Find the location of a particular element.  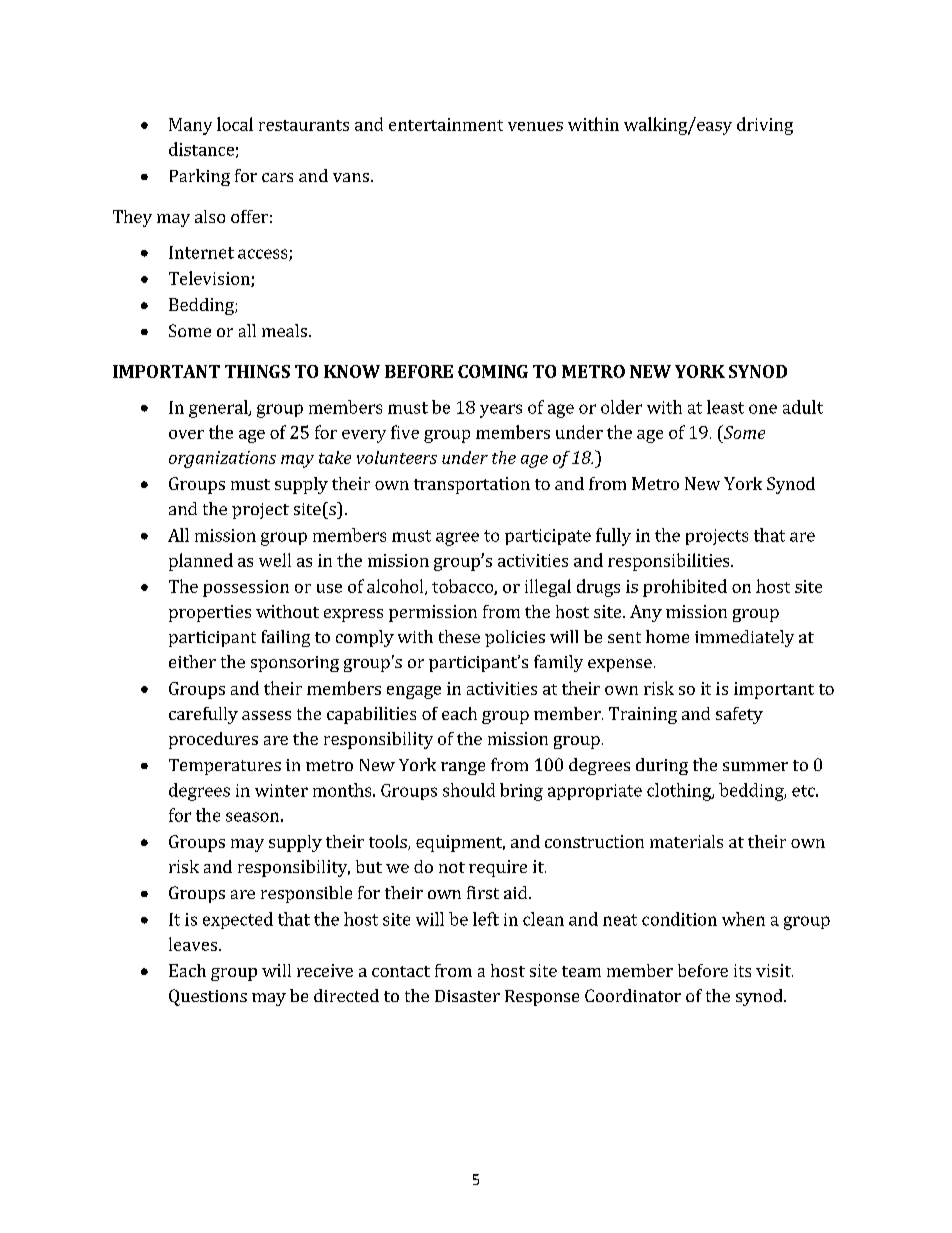

Many is located at coordinates (190, 126).
